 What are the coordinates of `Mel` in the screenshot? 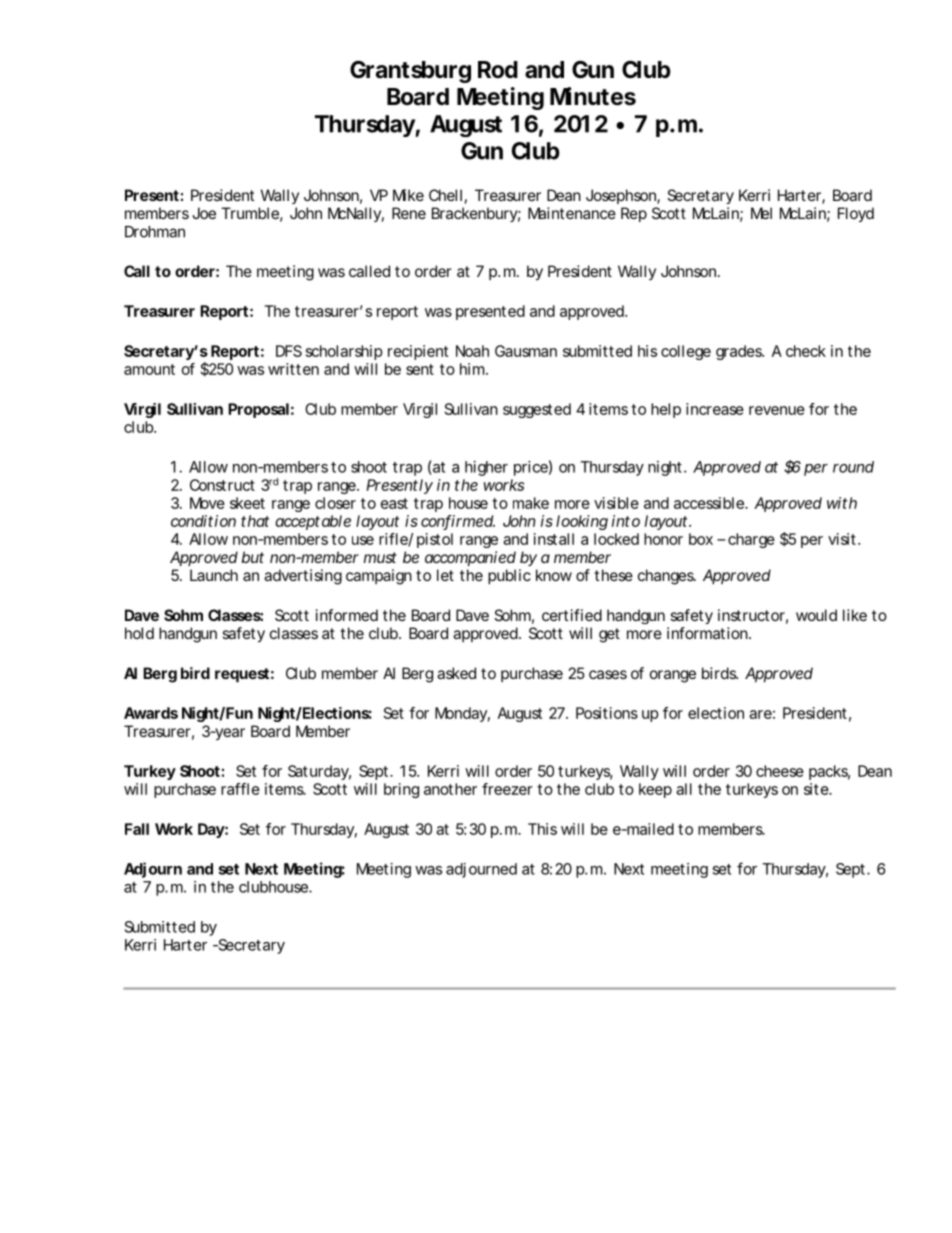 It's located at (761, 213).
